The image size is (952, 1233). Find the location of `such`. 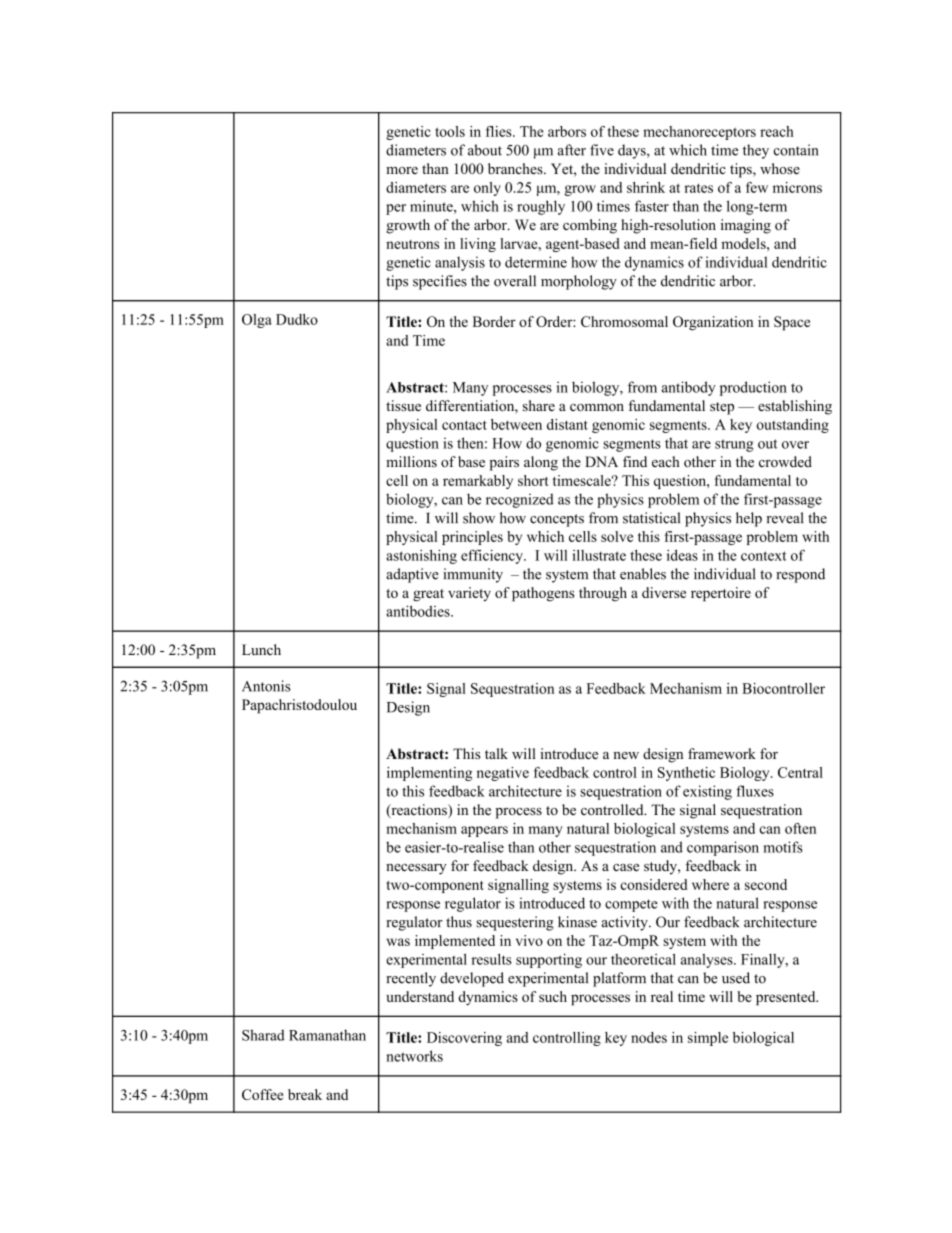

such is located at coordinates (553, 996).
